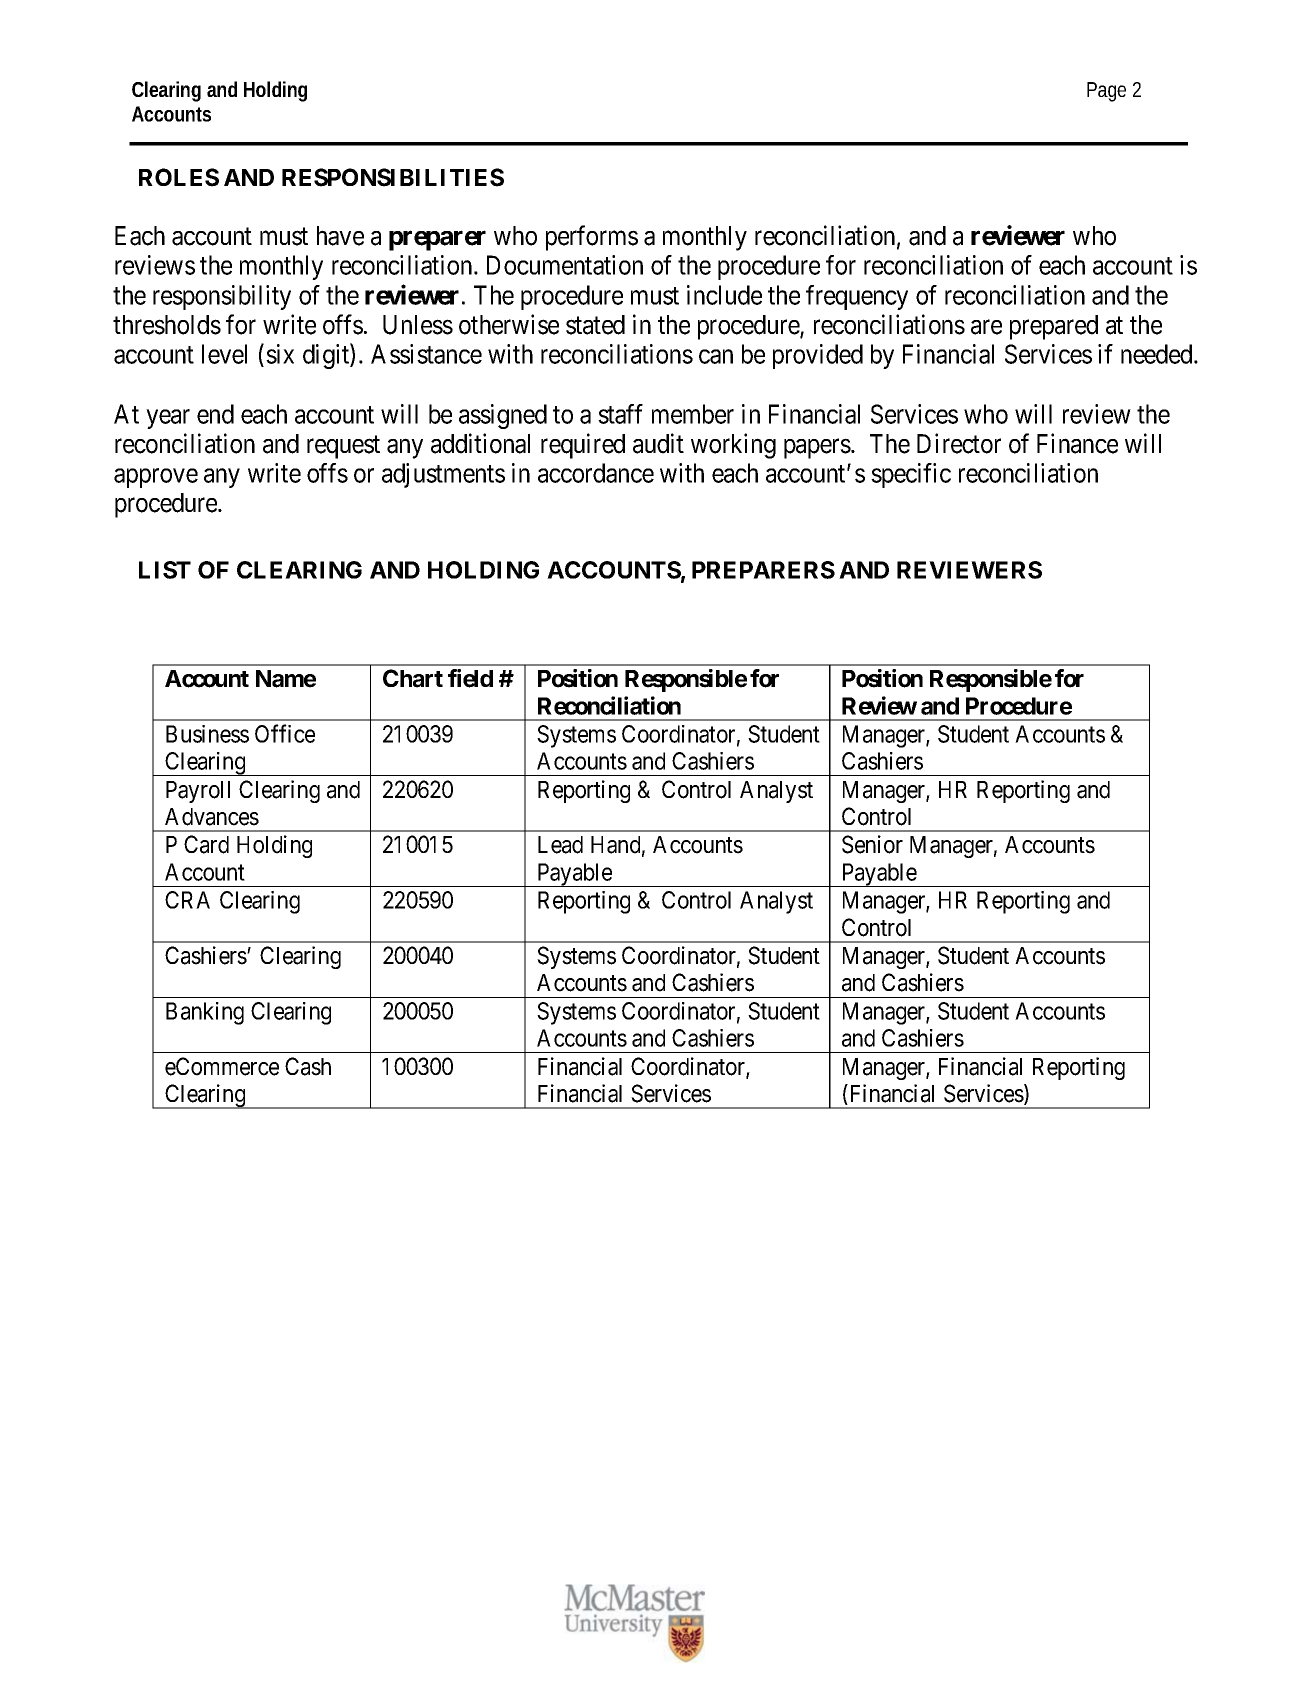 The image size is (1315, 1701). I want to click on responsibility, so click(222, 297).
